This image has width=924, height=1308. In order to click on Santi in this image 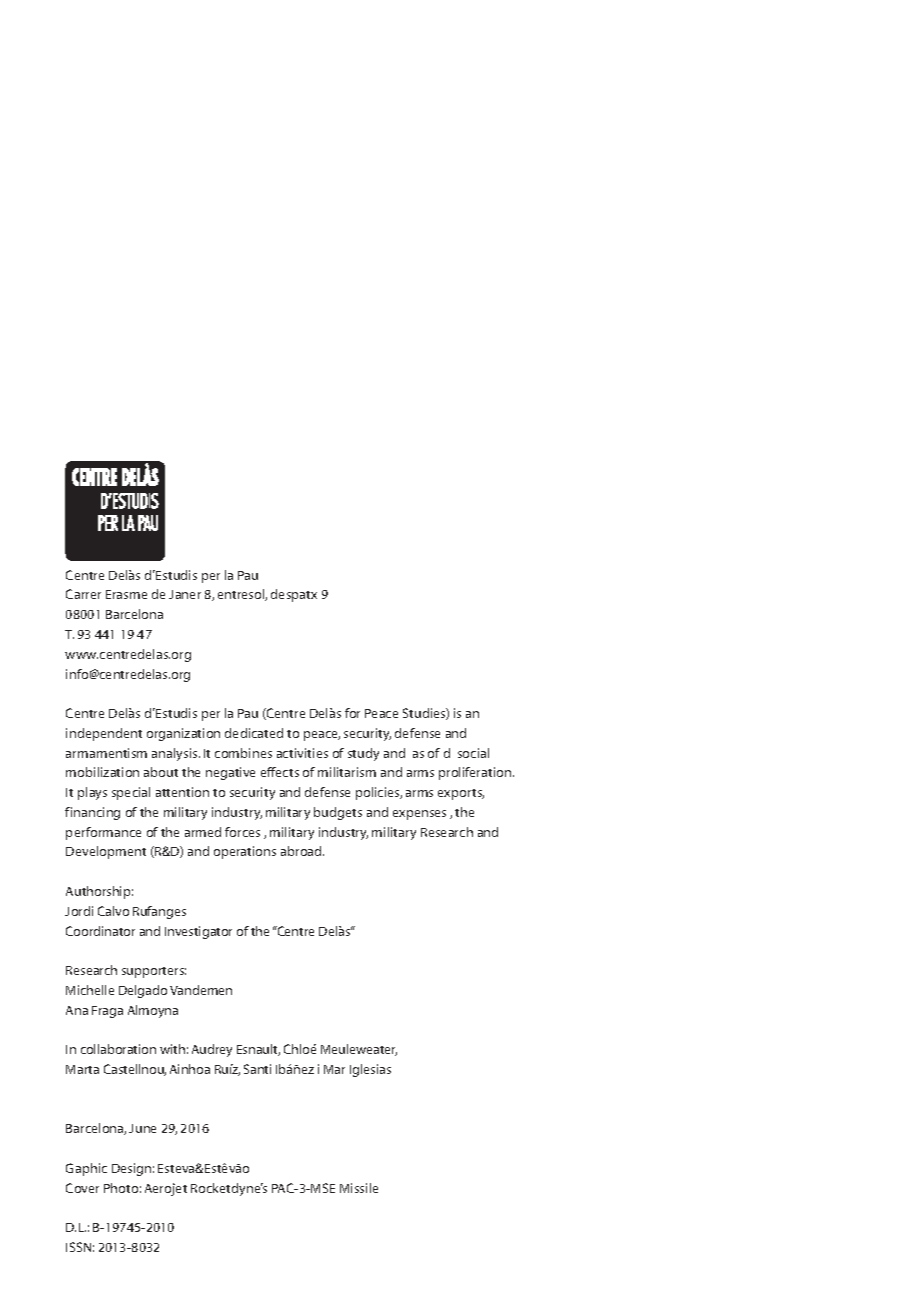, I will do `click(257, 1069)`.
